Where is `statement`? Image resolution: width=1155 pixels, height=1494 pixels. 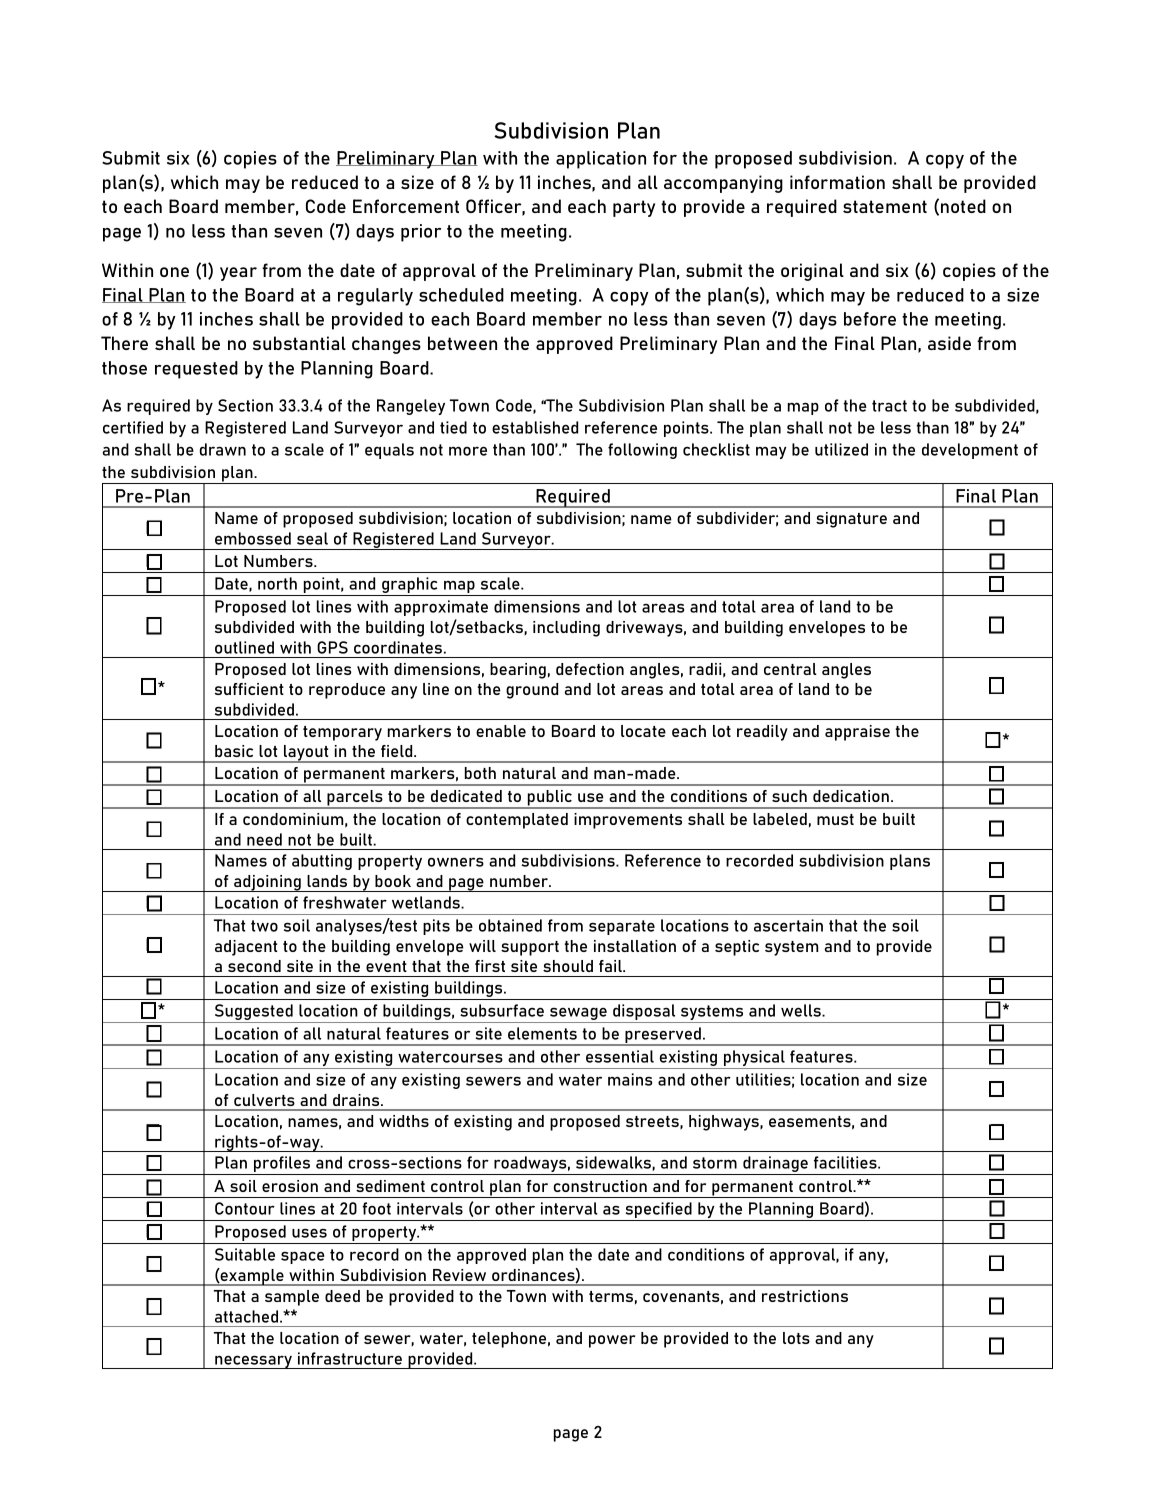 statement is located at coordinates (885, 206).
